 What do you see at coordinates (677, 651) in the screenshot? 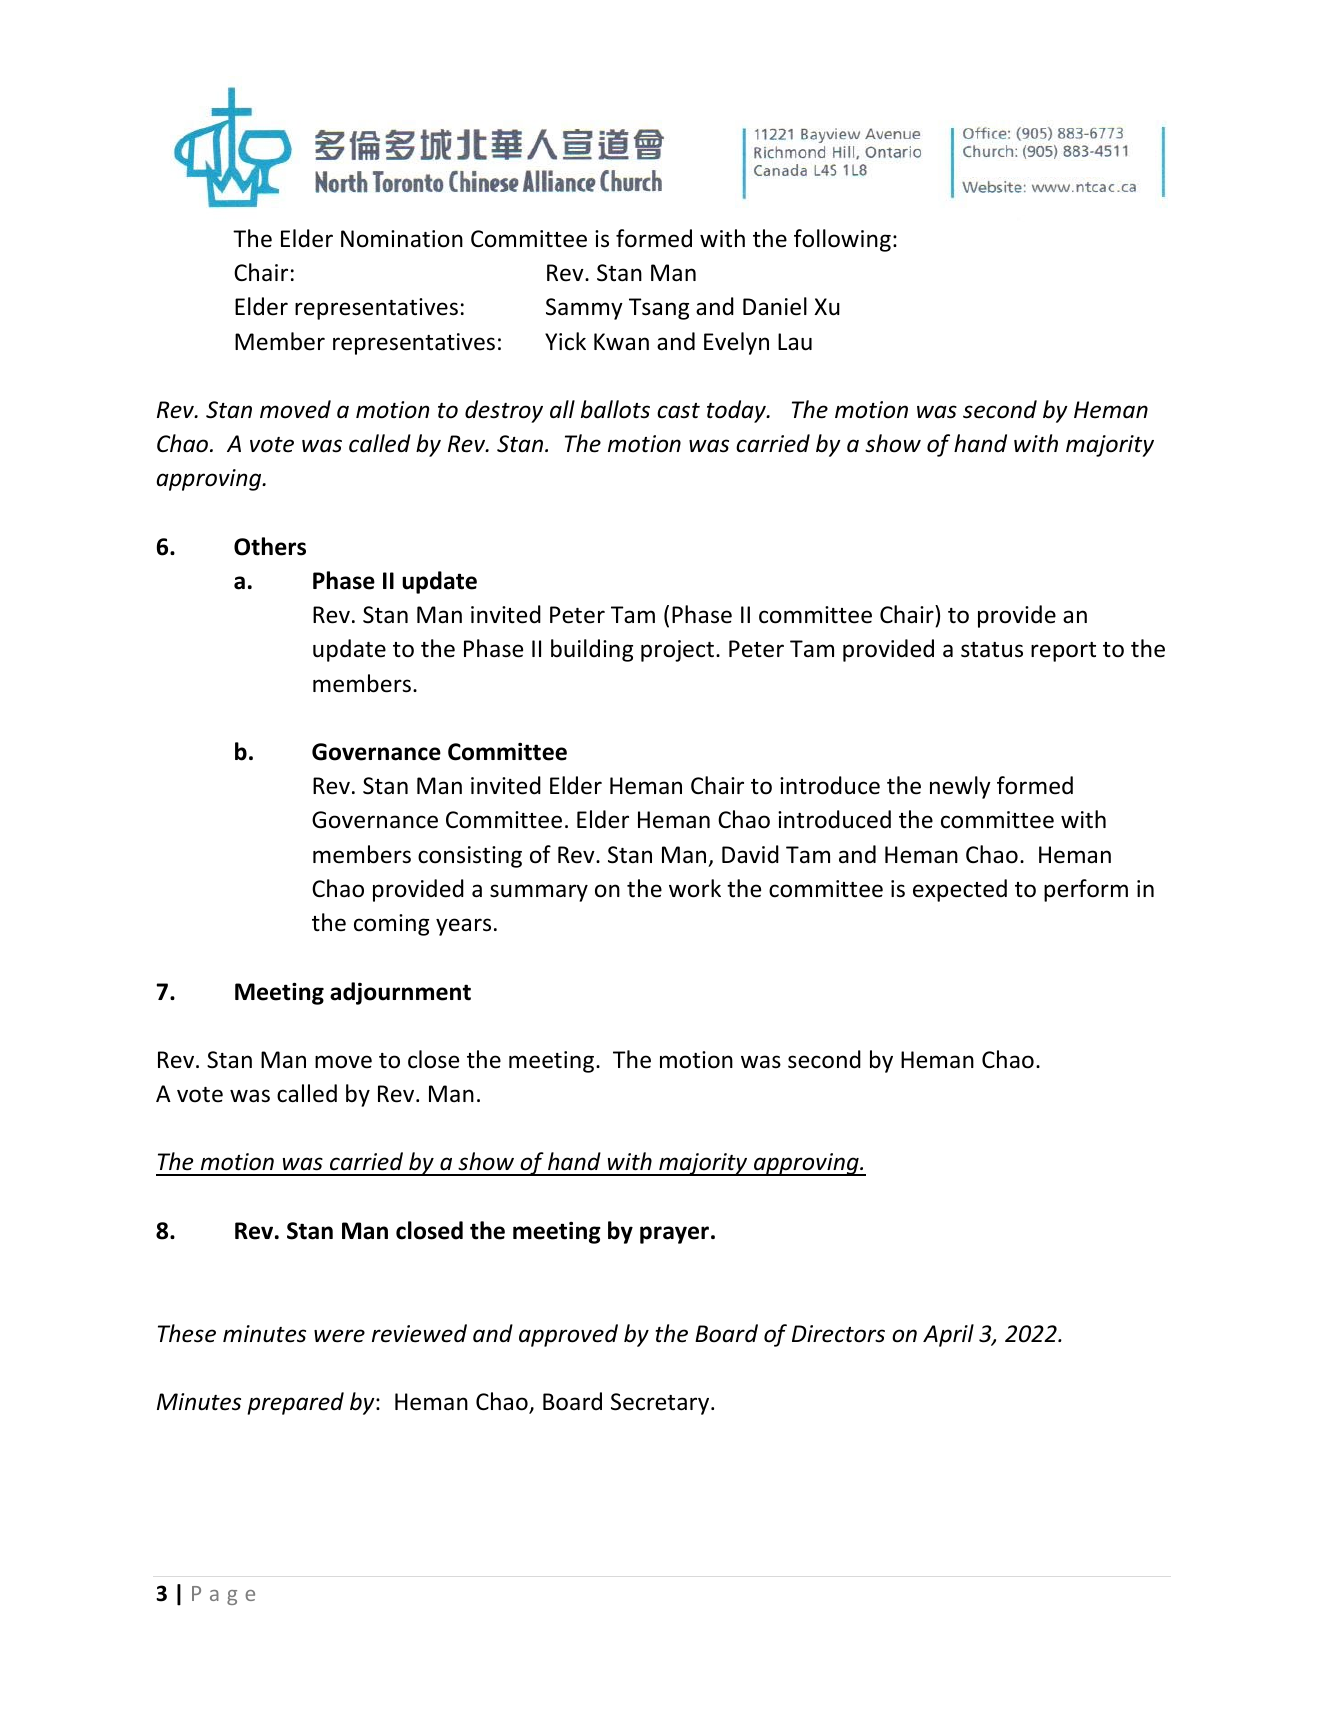
I see `project` at bounding box center [677, 651].
